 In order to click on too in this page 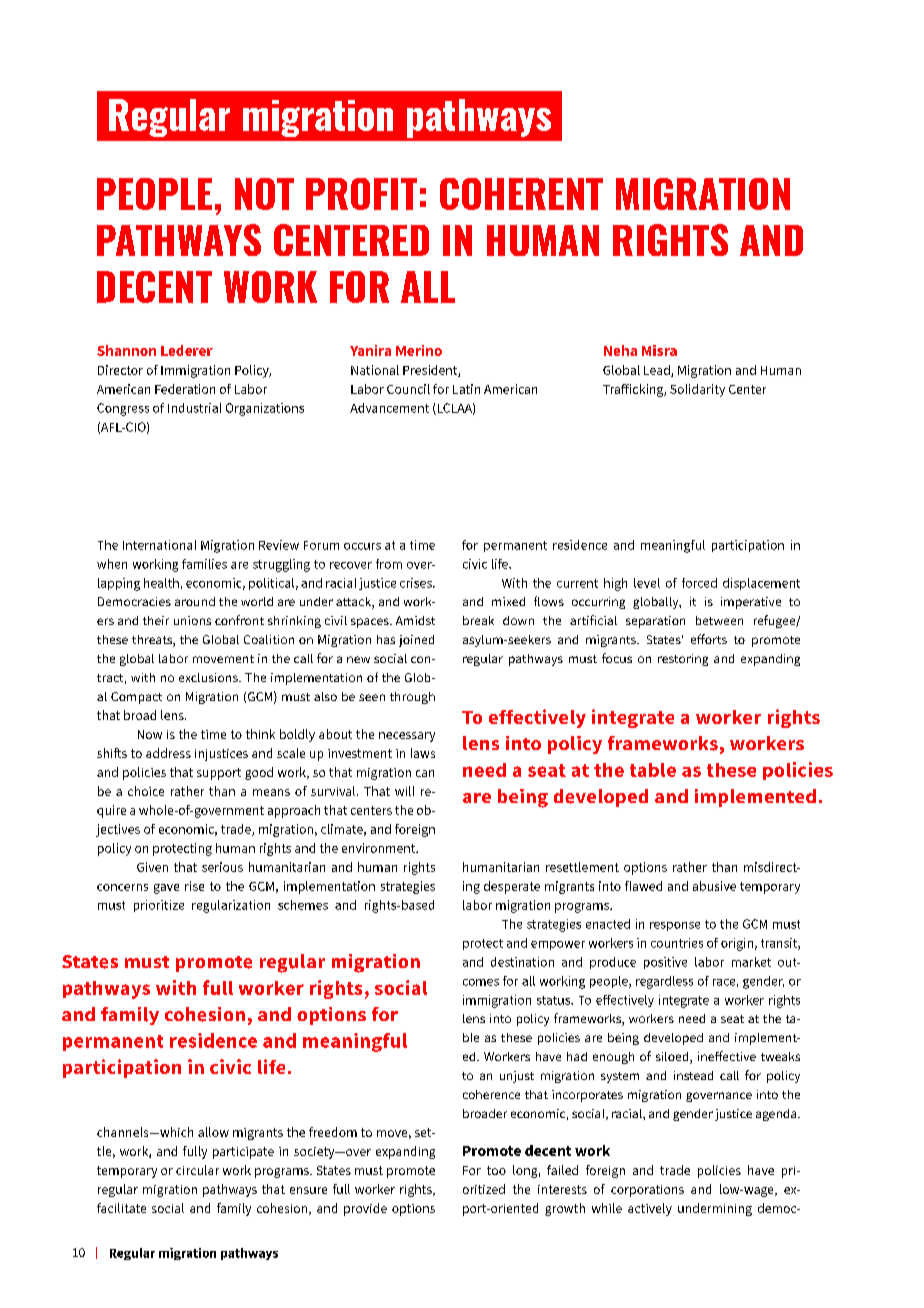, I will do `click(496, 1170)`.
